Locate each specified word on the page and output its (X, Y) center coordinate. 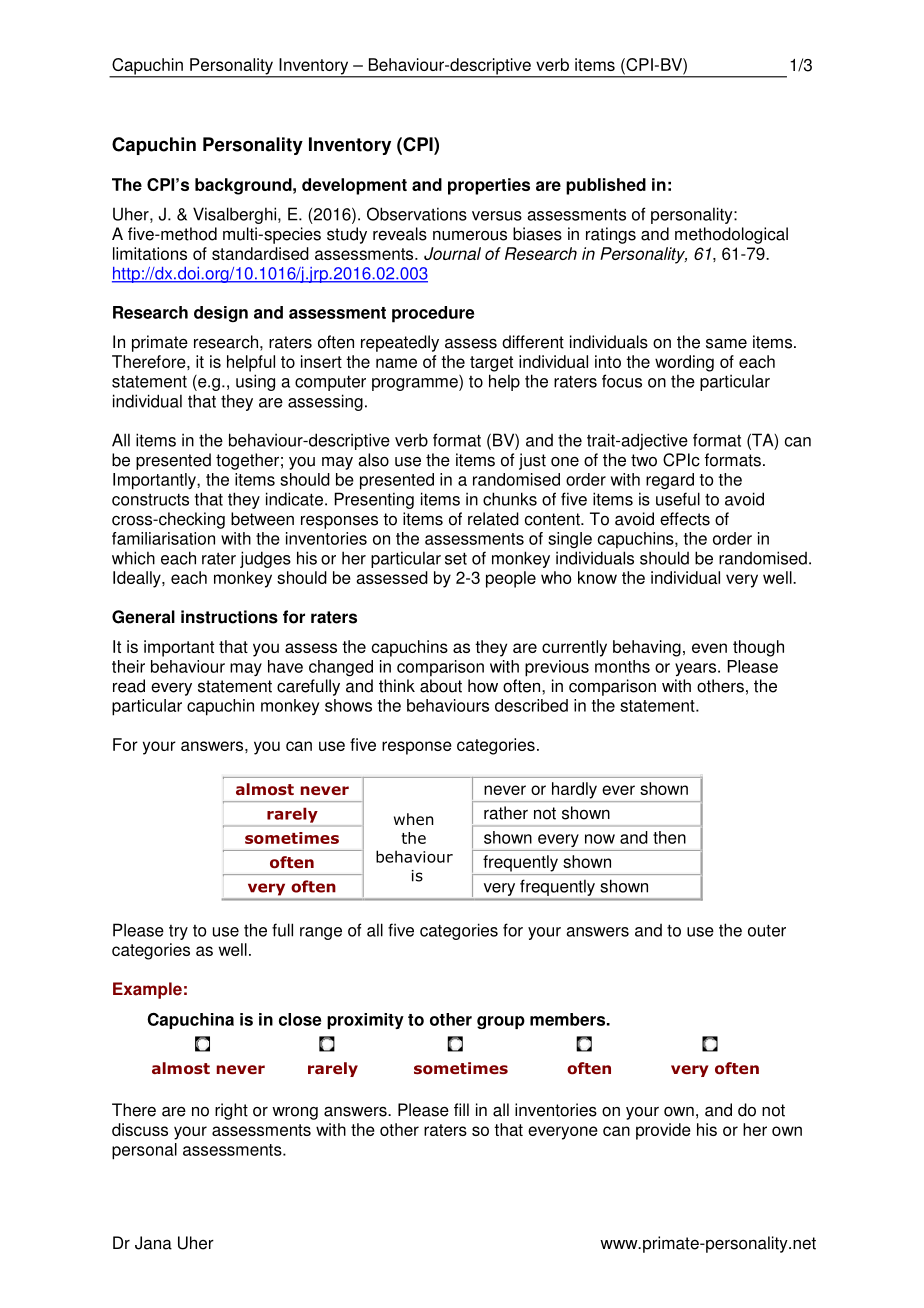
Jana (153, 1243)
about (441, 686)
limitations (150, 253)
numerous (470, 235)
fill (461, 1109)
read (129, 686)
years (695, 669)
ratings (611, 235)
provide (663, 1131)
